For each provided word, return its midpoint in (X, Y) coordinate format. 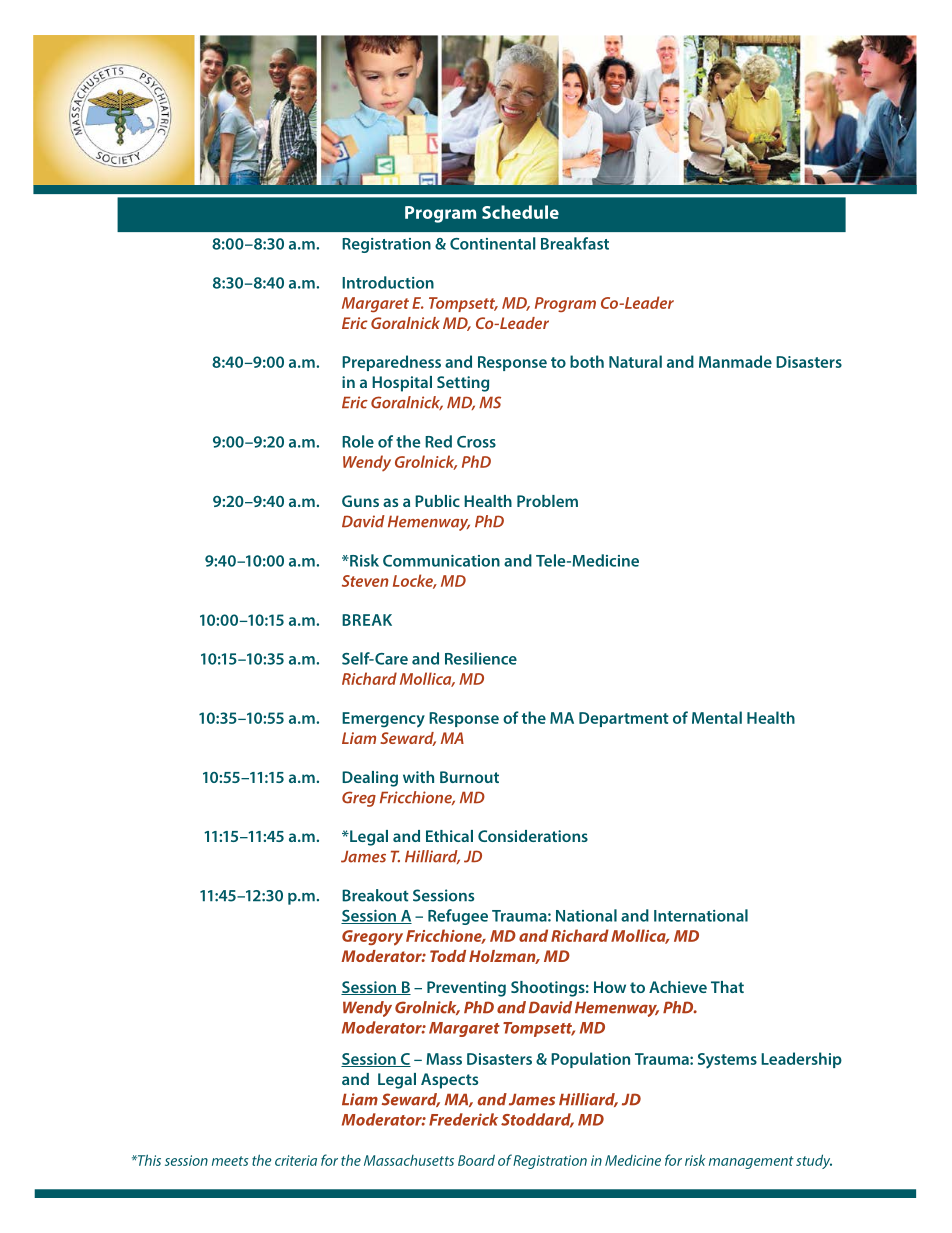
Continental (492, 243)
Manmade (735, 361)
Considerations (533, 836)
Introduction (388, 282)
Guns (360, 501)
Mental (717, 717)
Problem (547, 501)
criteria (296, 1160)
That (727, 987)
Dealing (370, 779)
